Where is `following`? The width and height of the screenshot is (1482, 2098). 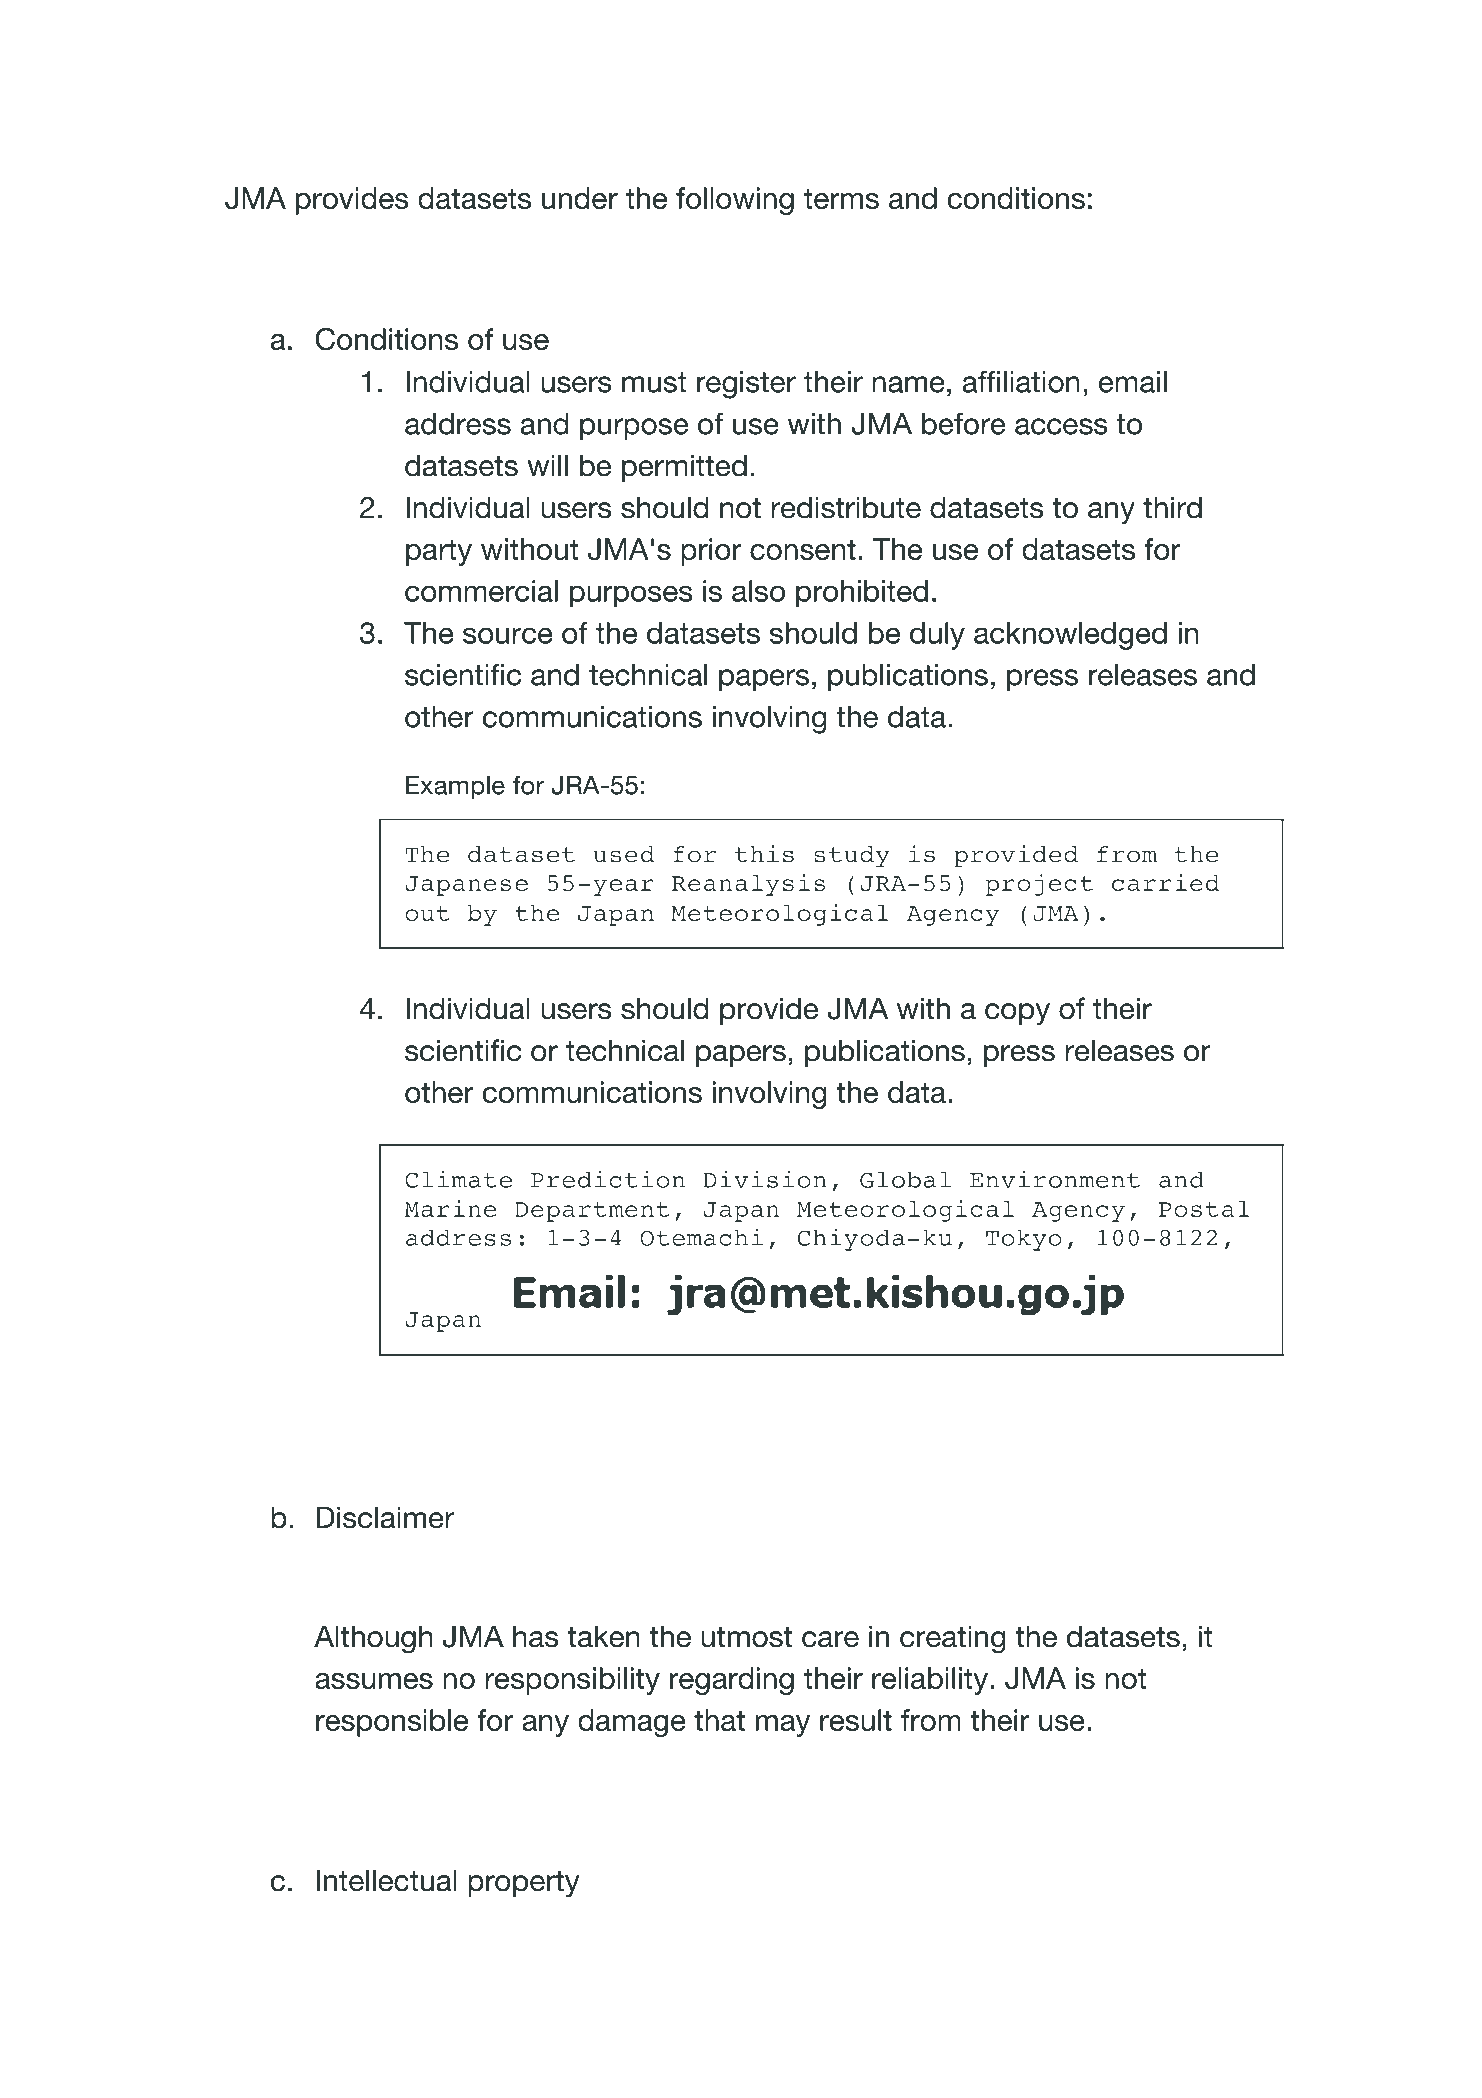 following is located at coordinates (735, 201).
